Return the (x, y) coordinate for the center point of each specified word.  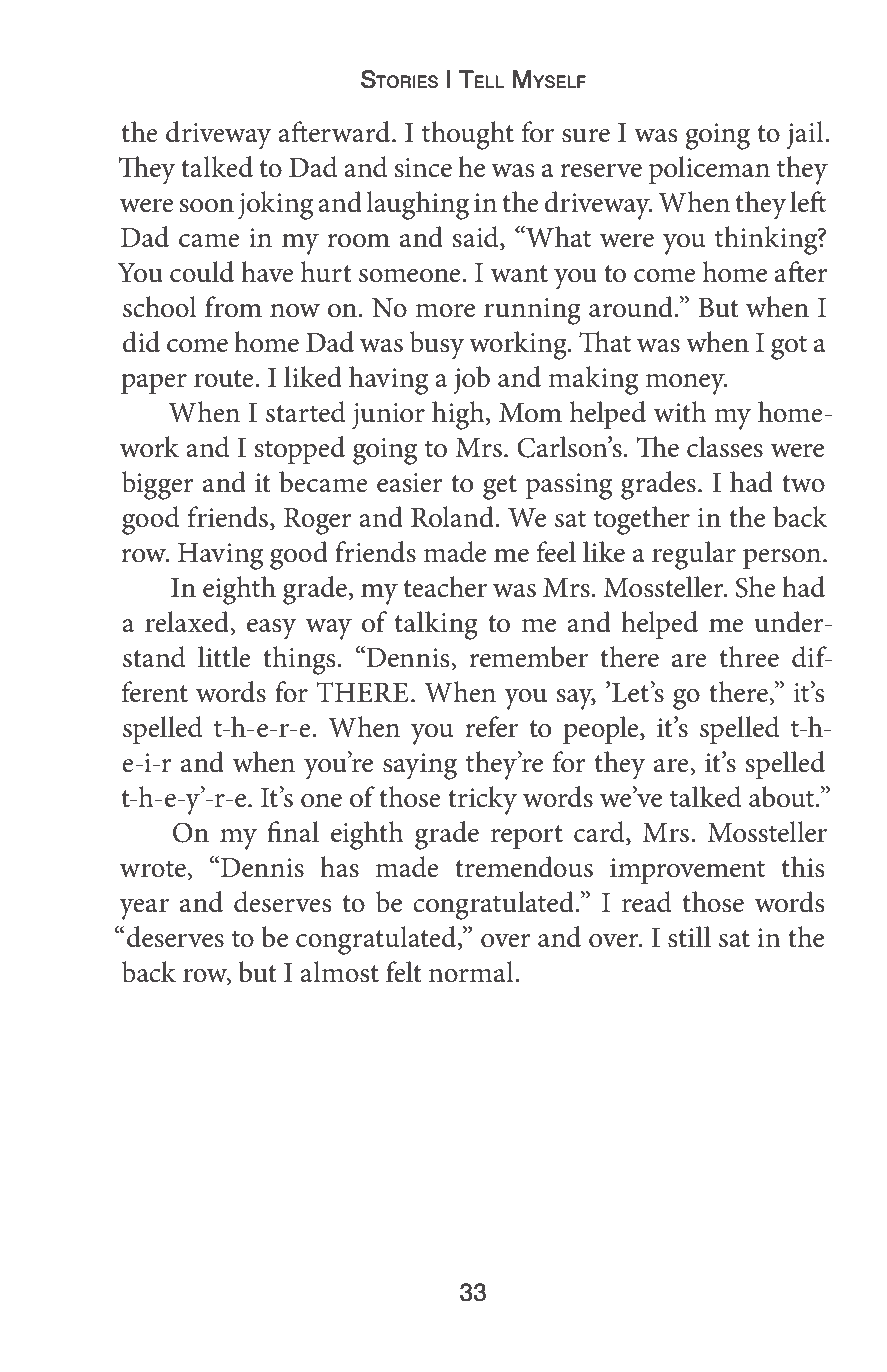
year (144, 909)
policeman (709, 170)
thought (468, 135)
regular (694, 555)
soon (206, 206)
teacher (445, 587)
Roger (318, 521)
